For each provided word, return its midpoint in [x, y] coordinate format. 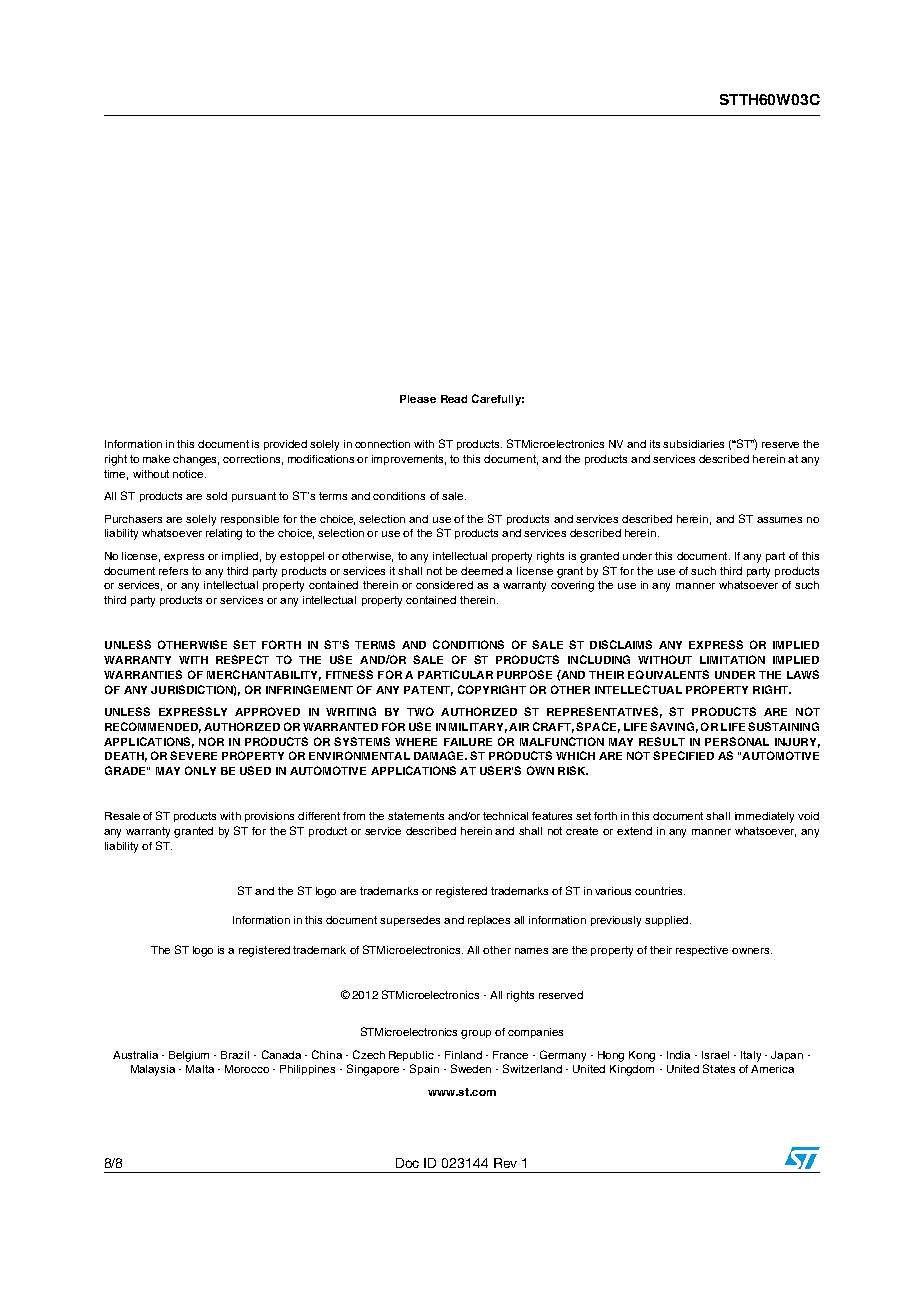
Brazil [235, 1055]
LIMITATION [732, 659]
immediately [764, 817]
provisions [269, 817]
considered [444, 585]
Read [454, 399]
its [655, 444]
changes [196, 460]
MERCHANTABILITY [264, 675]
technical [505, 816]
